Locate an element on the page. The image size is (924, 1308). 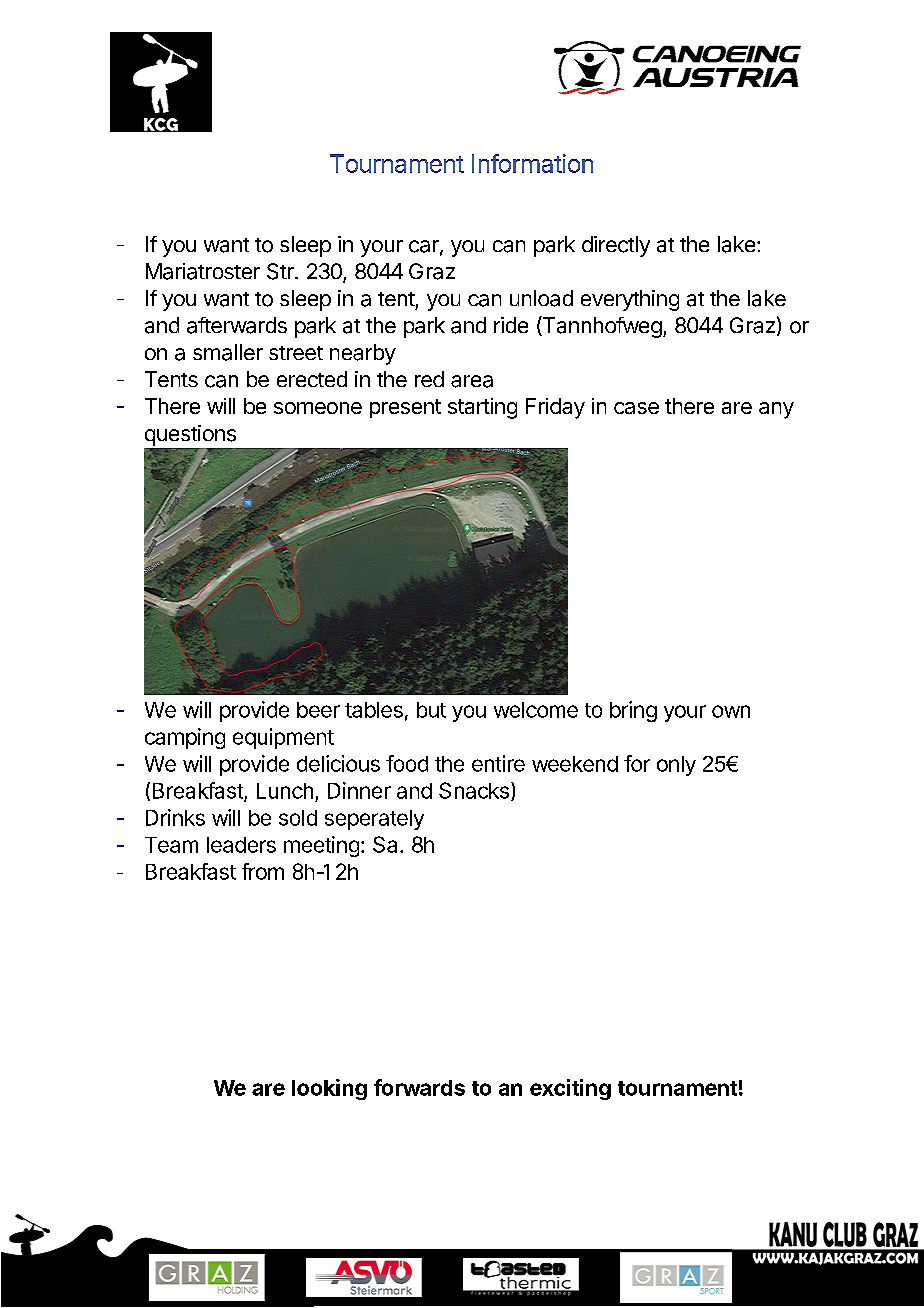
afterwards is located at coordinates (237, 325).
